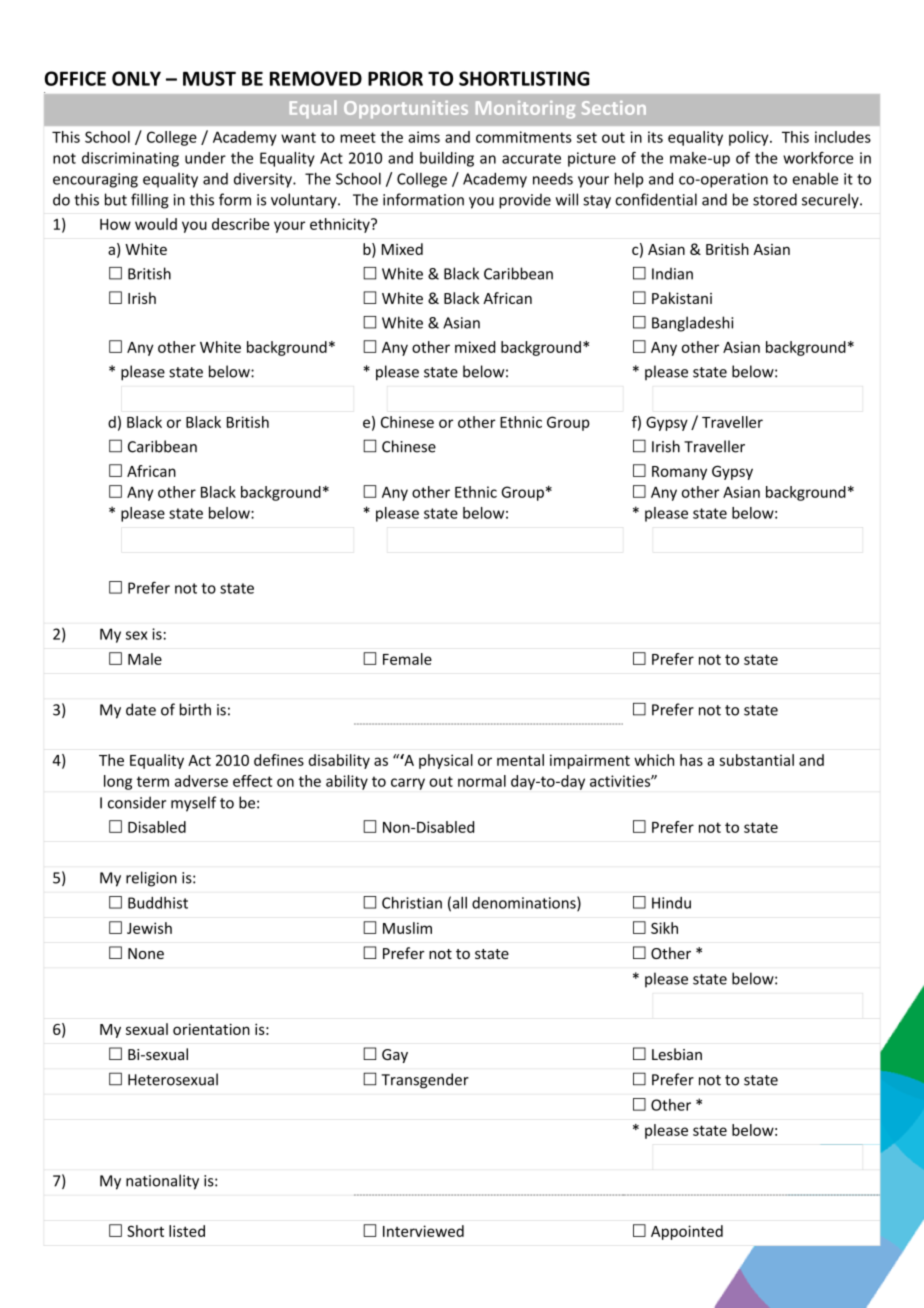 Image resolution: width=924 pixels, height=1308 pixels. Describe the element at coordinates (136, 78) in the page. I see `ONLY` at that location.
